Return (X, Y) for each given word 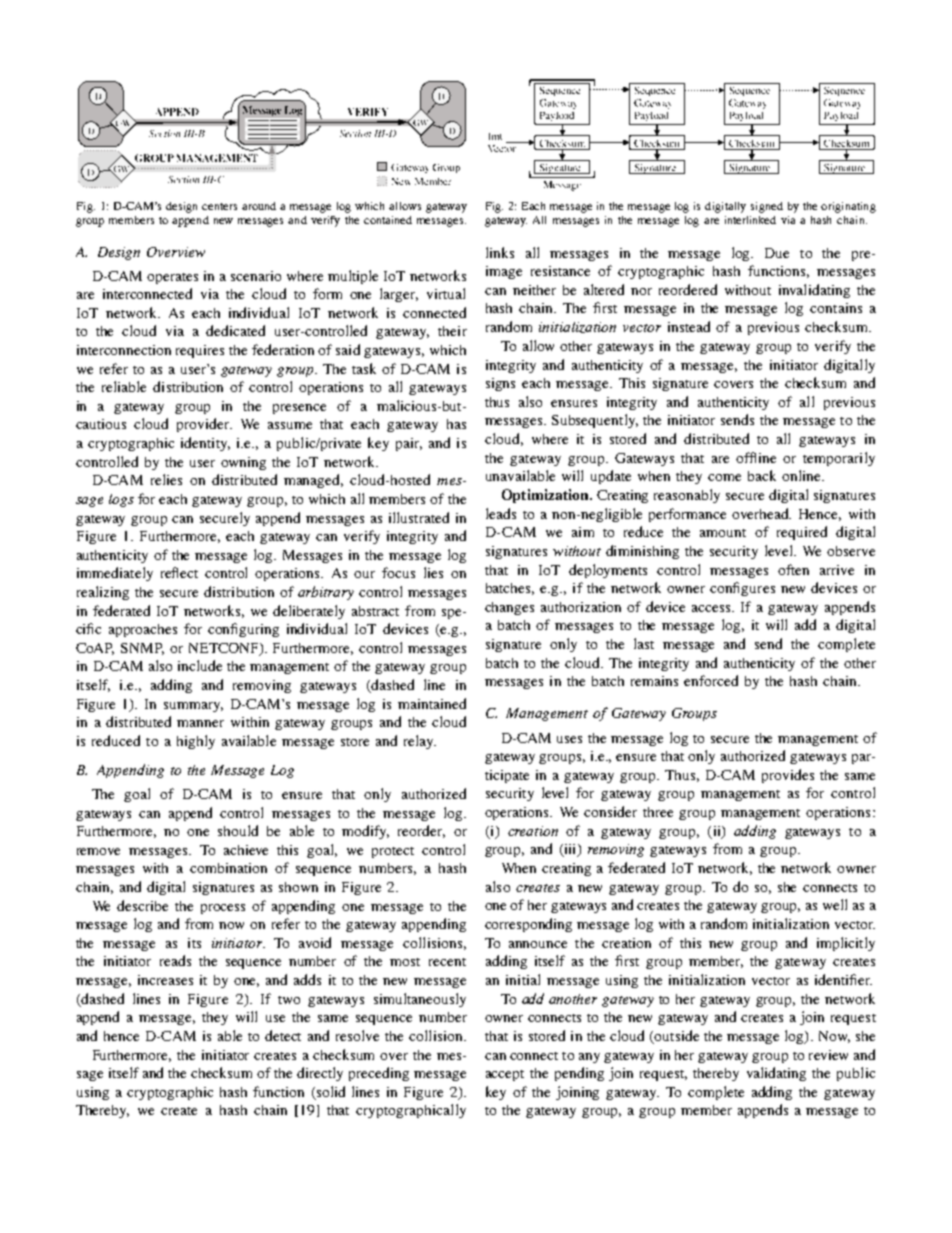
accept (505, 1075)
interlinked (750, 220)
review (828, 1055)
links (500, 252)
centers (219, 206)
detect (283, 1035)
